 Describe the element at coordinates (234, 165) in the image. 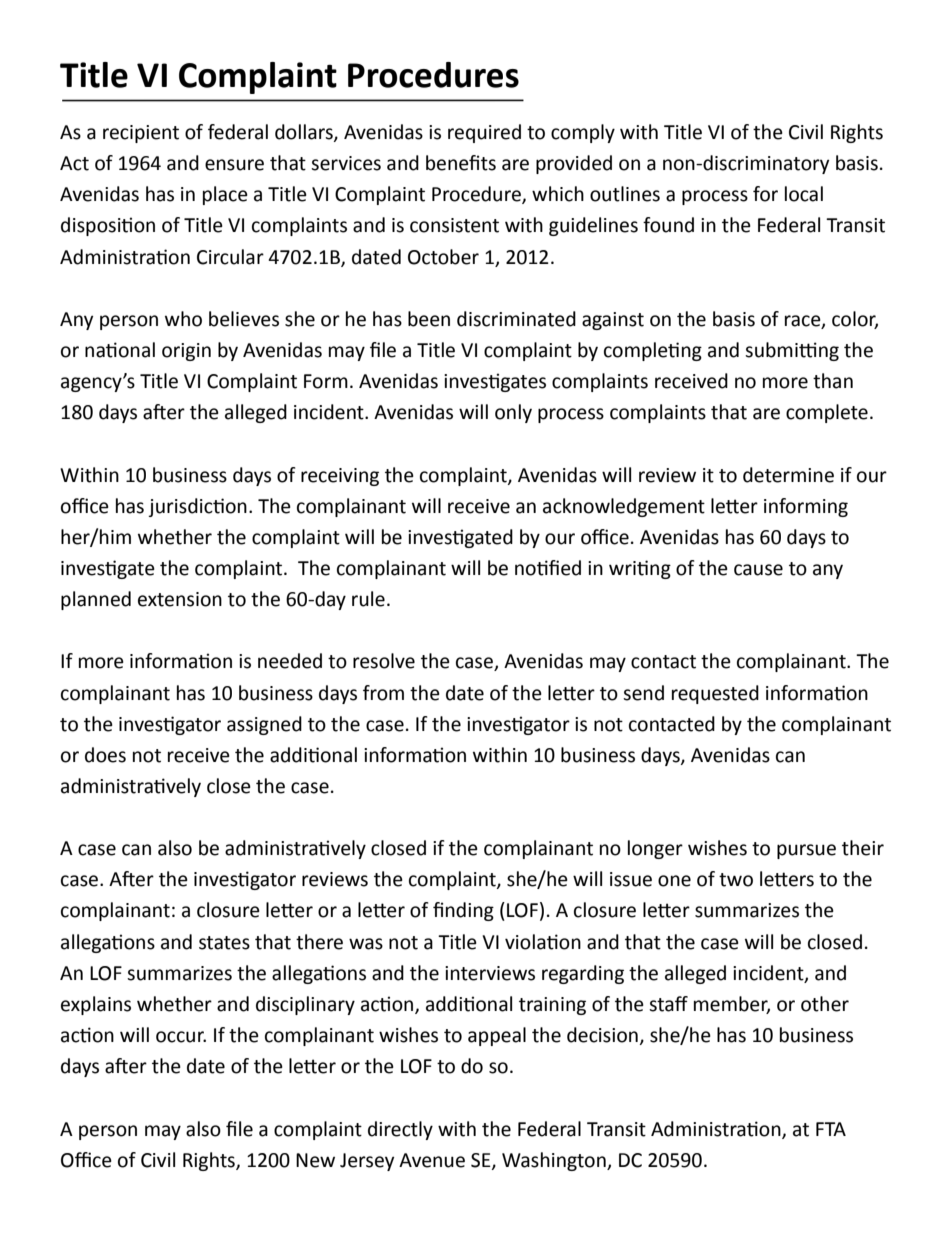

I see `ensure` at that location.
